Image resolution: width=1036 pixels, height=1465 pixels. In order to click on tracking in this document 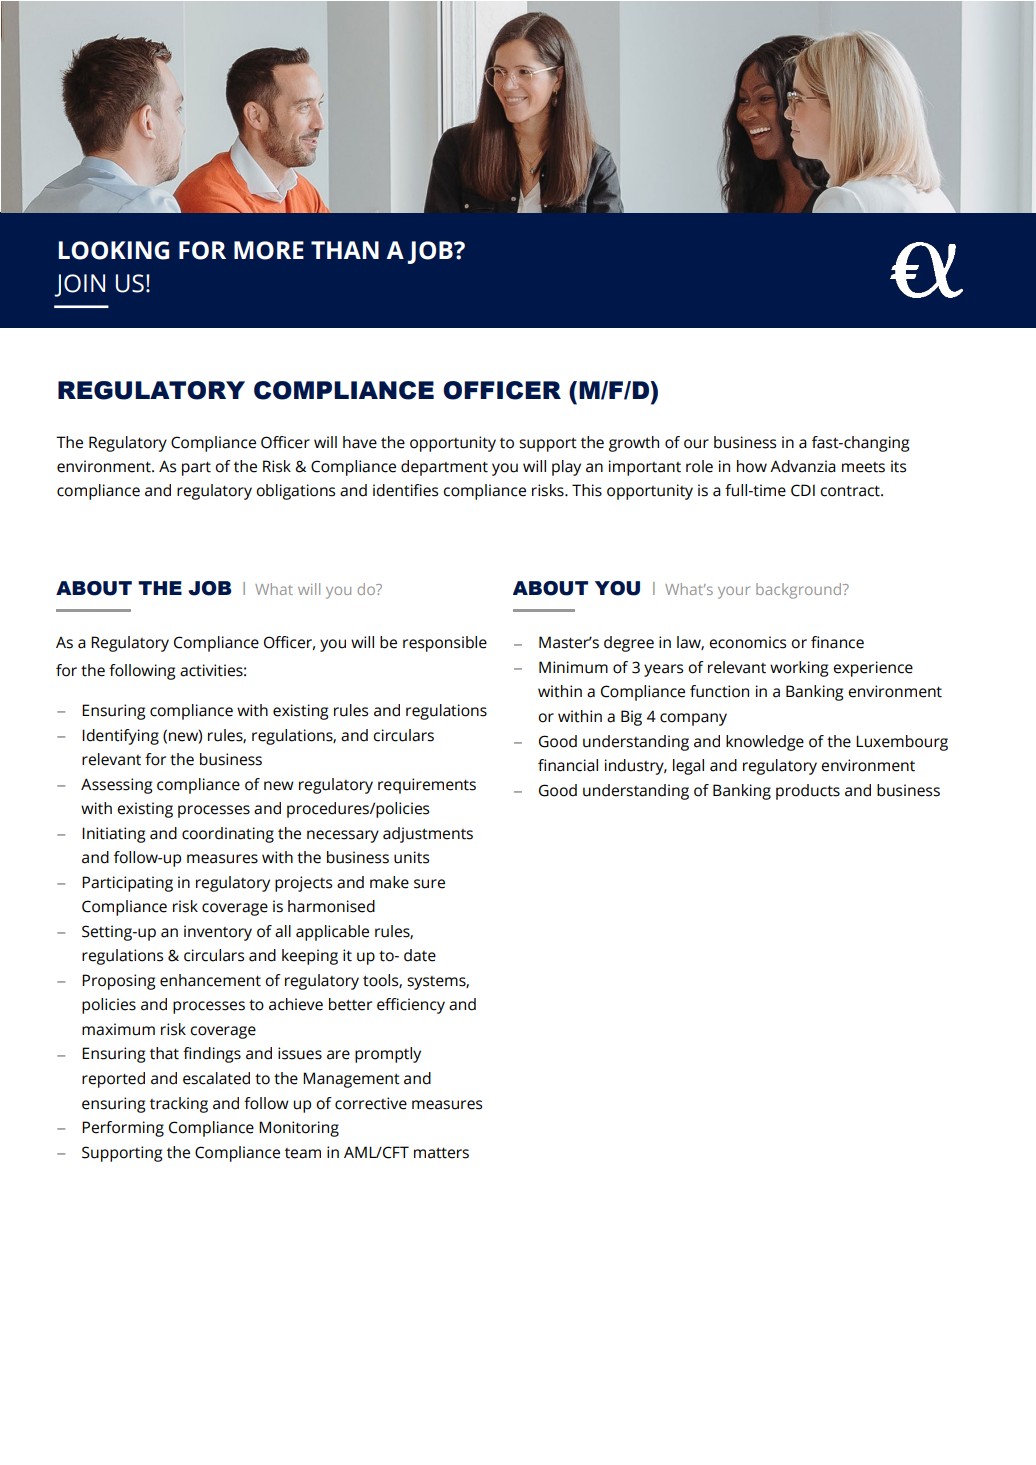, I will do `click(179, 1105)`.
